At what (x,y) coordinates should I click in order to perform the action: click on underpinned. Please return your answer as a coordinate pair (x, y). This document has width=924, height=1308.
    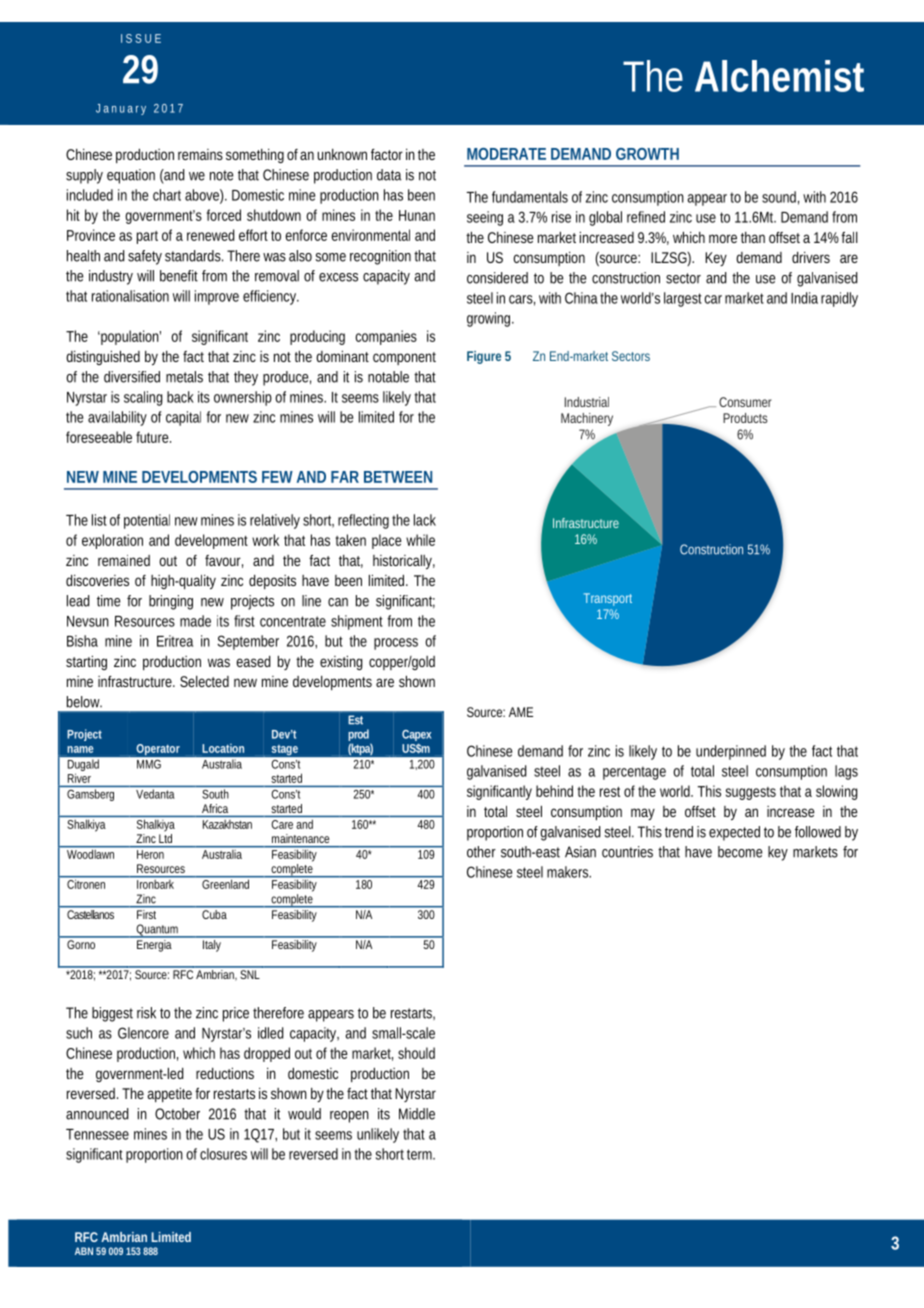
    Looking at the image, I should click on (731, 752).
